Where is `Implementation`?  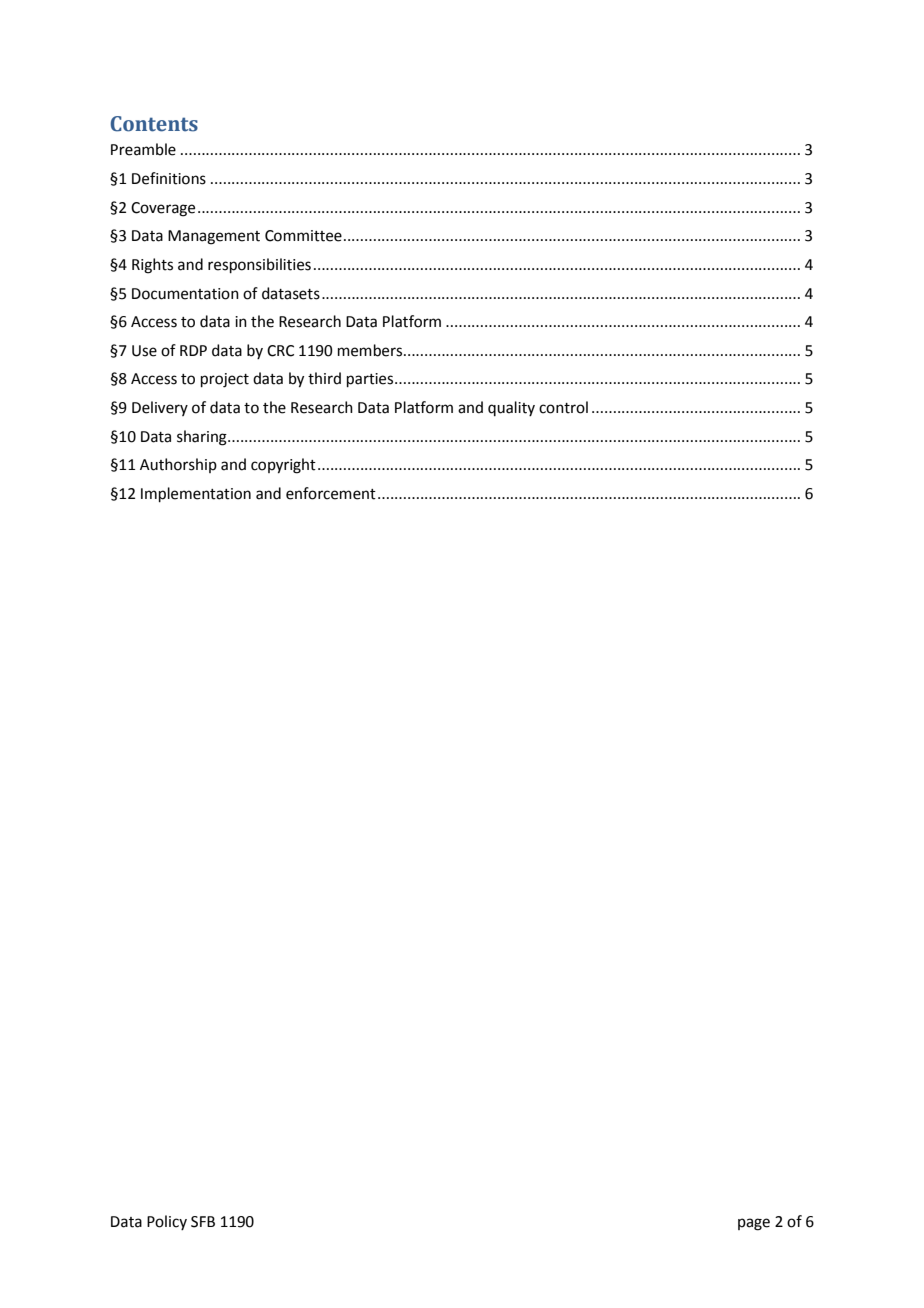 Implementation is located at coordinates (196, 494).
